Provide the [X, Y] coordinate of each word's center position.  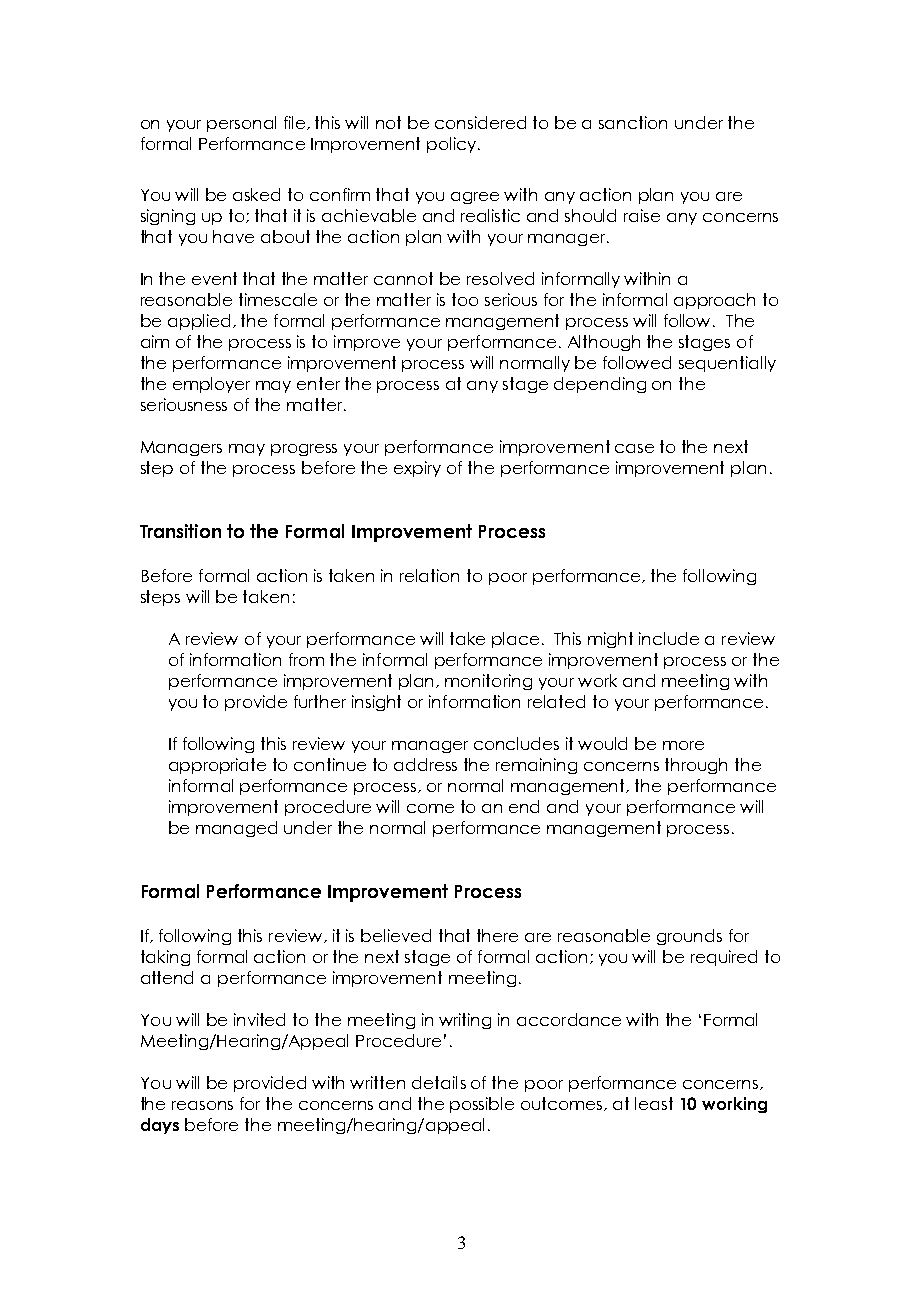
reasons [202, 1105]
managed [236, 829]
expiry [417, 469]
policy [453, 145]
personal [241, 124]
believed [396, 935]
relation [429, 575]
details [439, 1082]
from [306, 659]
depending [600, 385]
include [669, 638]
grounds [689, 937]
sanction [633, 122]
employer [211, 385]
